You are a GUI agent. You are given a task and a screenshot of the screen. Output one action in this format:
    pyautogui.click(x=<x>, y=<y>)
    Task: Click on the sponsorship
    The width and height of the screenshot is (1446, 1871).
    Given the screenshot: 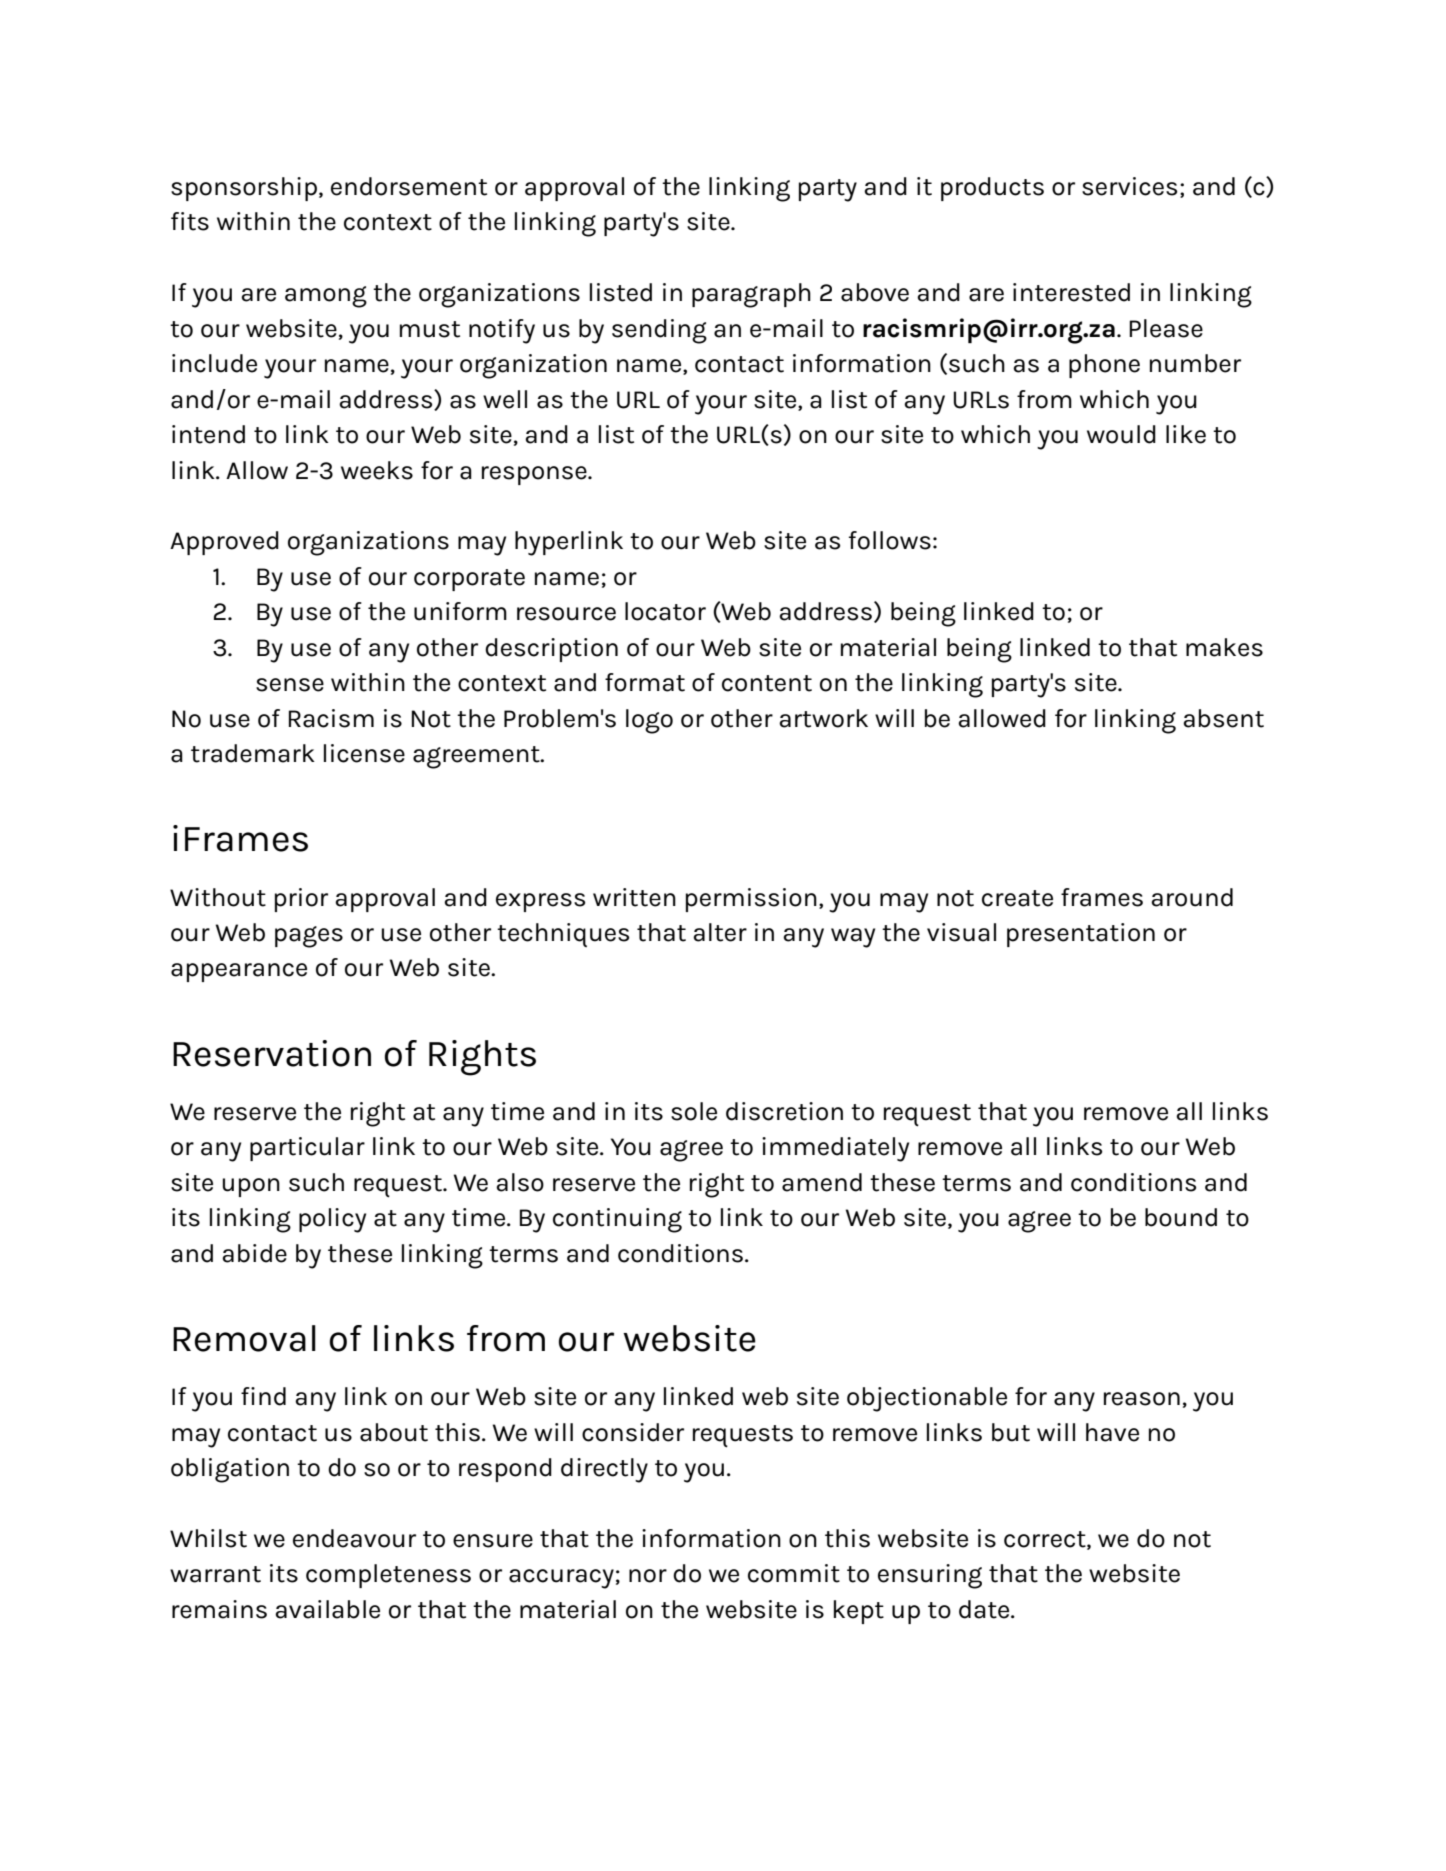 What is the action you would take?
    pyautogui.click(x=244, y=189)
